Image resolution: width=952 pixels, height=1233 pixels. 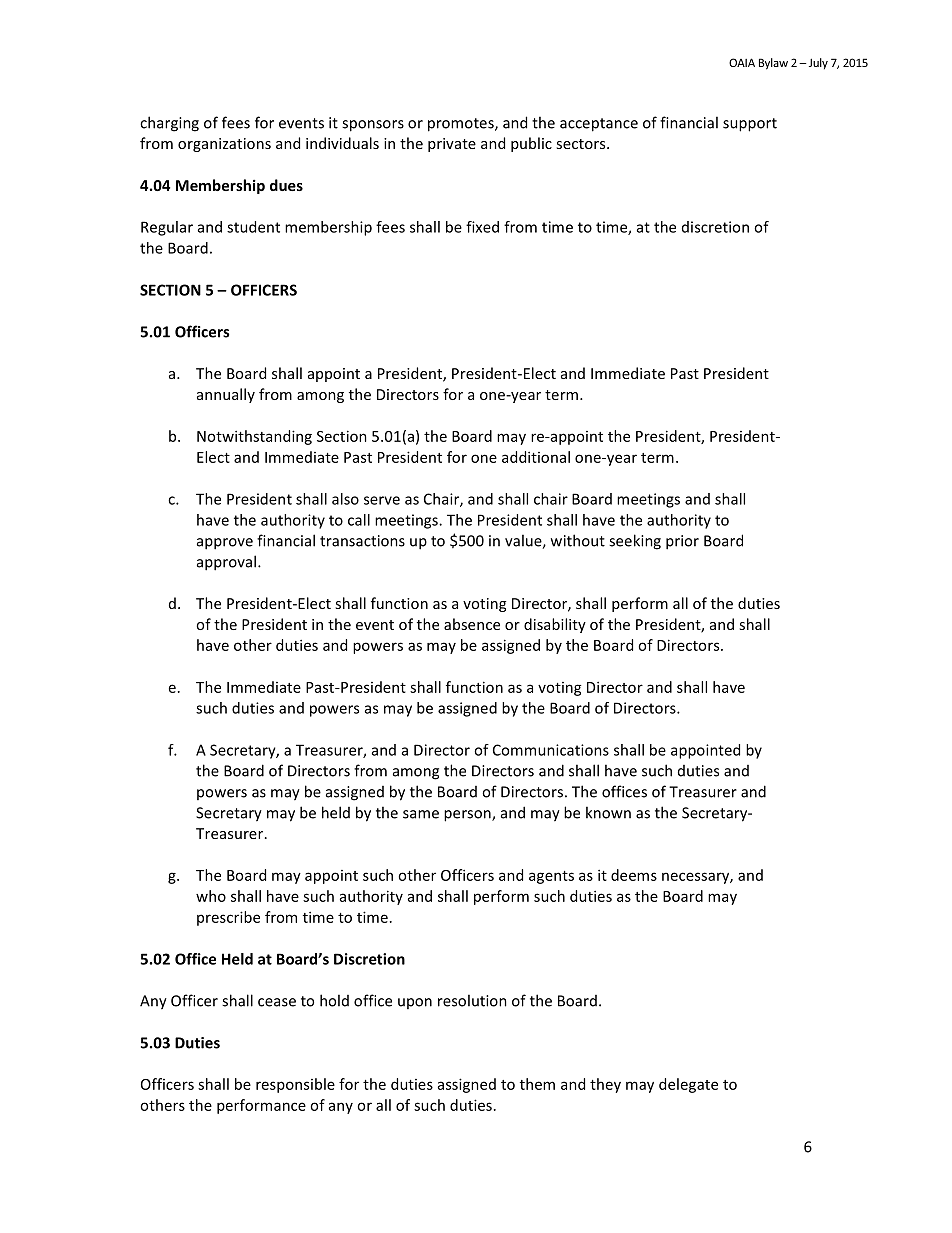 What do you see at coordinates (551, 750) in the image?
I see `Communications` at bounding box center [551, 750].
